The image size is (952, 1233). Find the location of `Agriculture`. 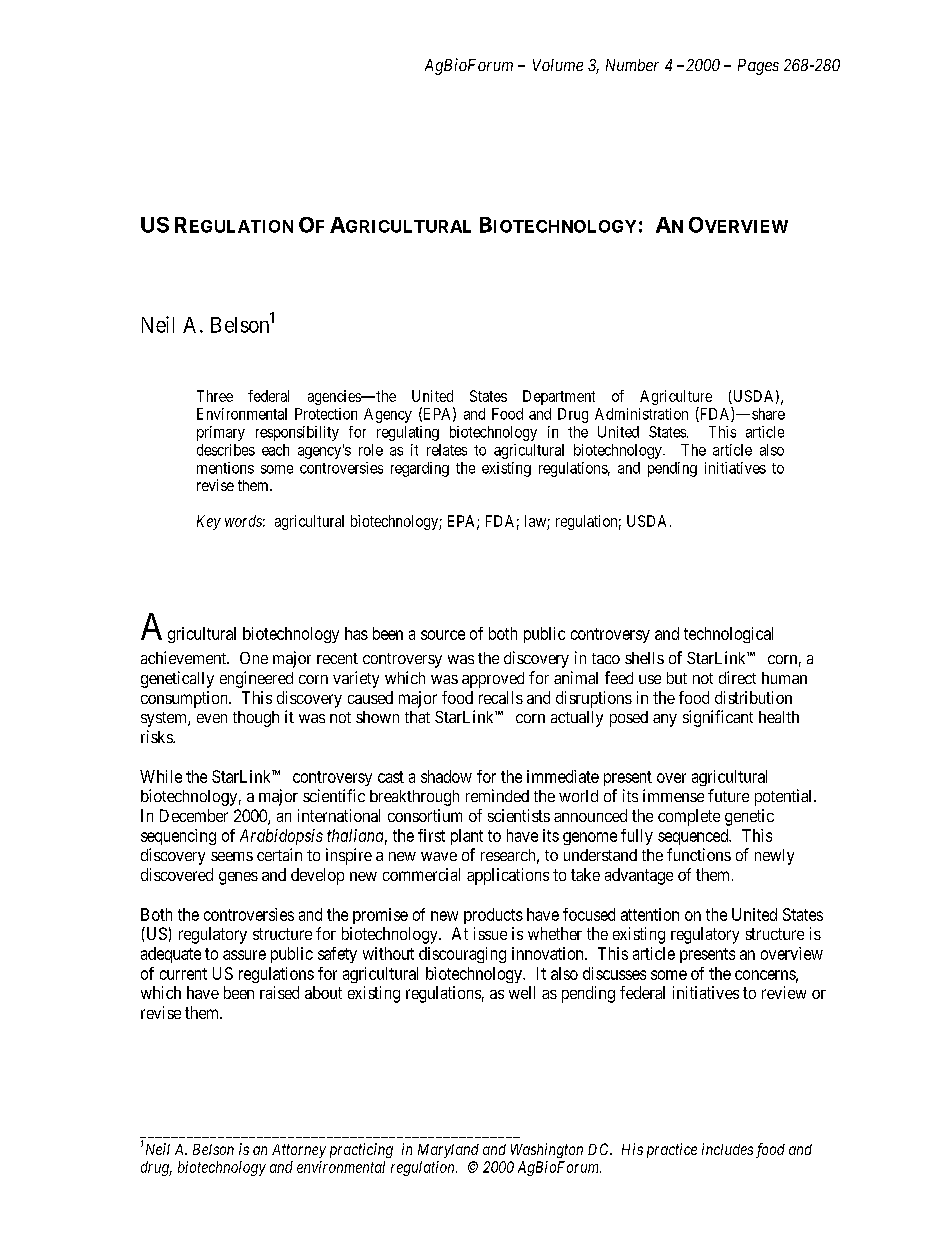

Agriculture is located at coordinates (676, 399).
